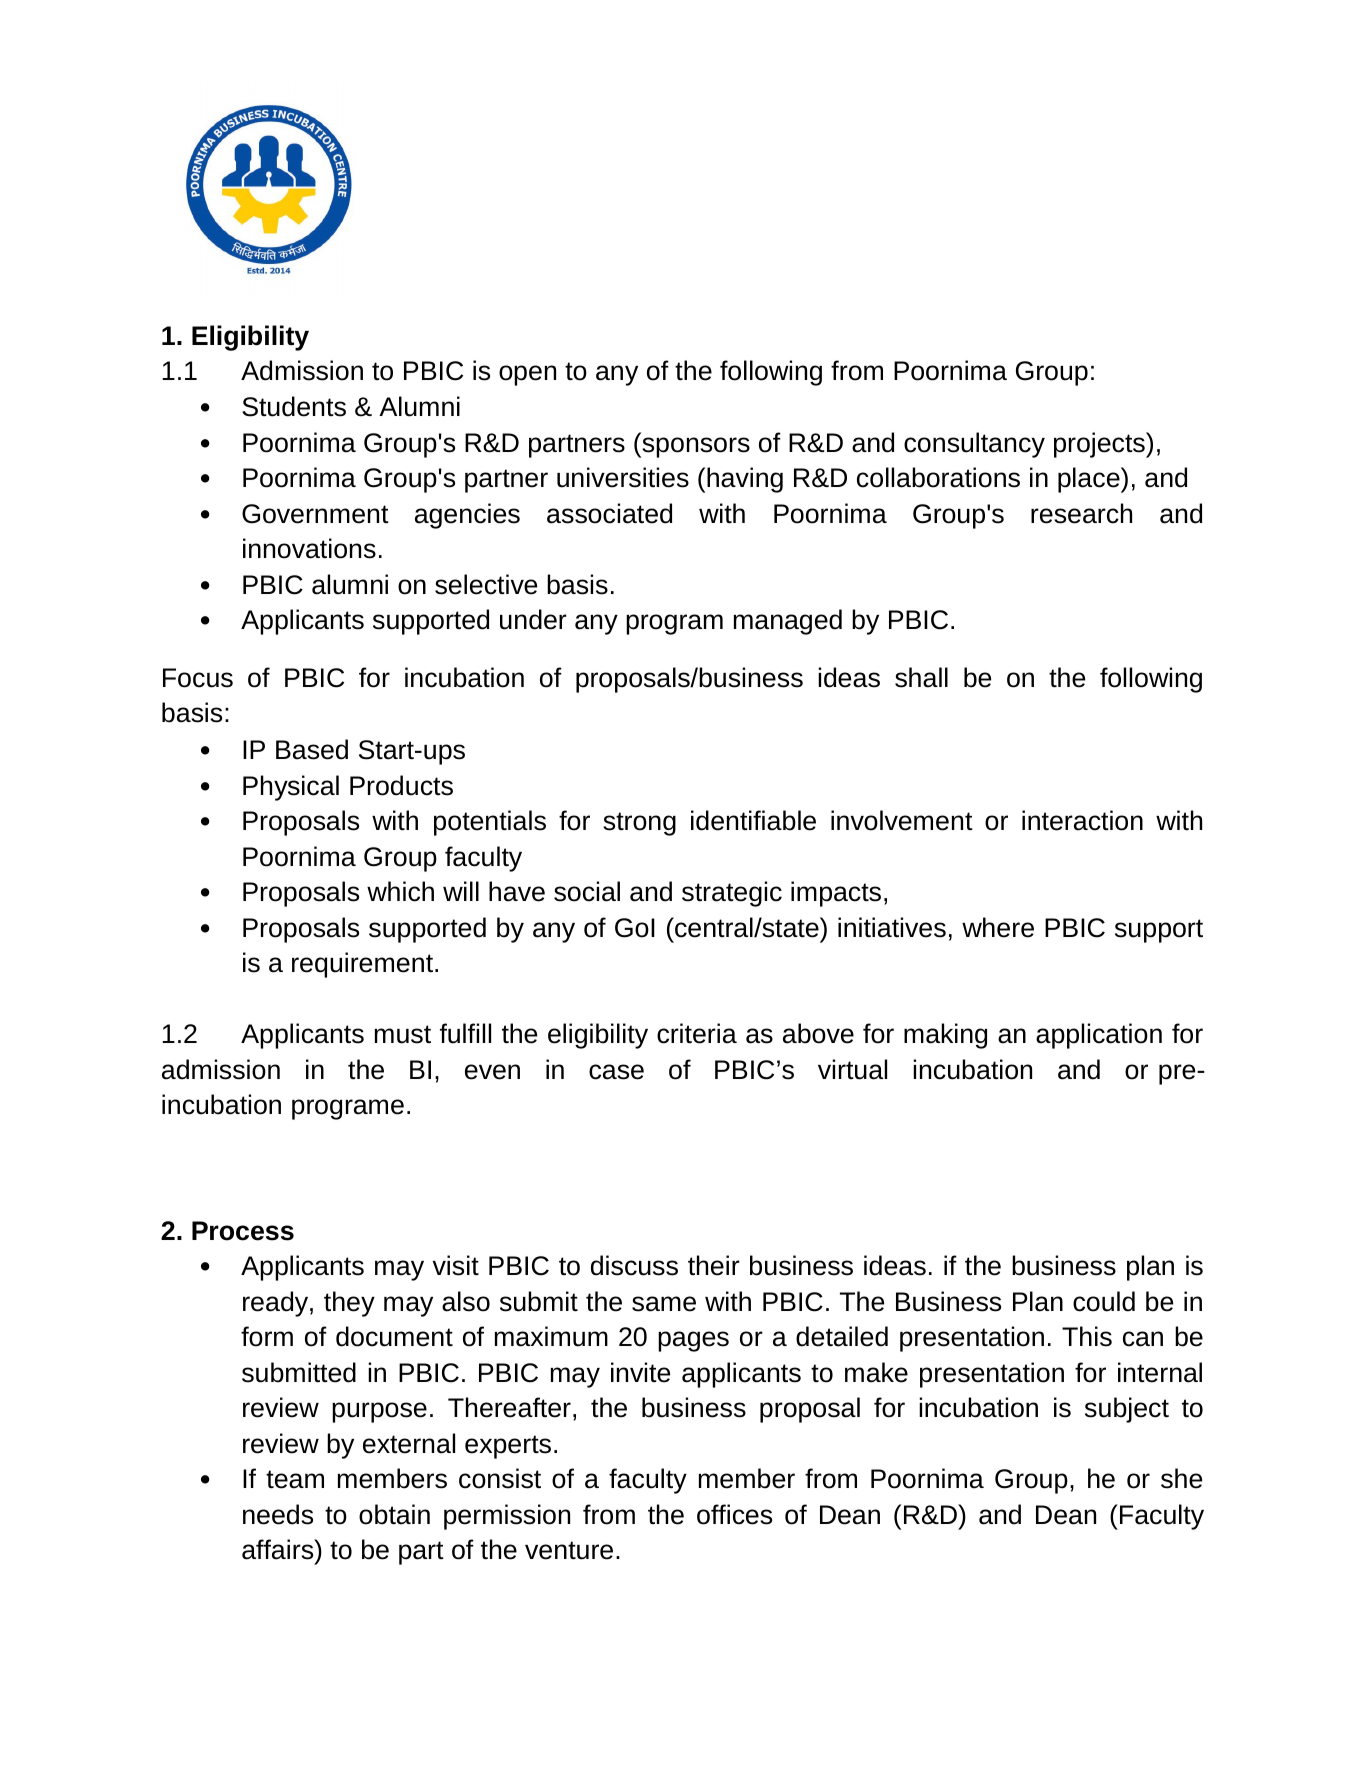 This image has height=1768, width=1366. What do you see at coordinates (616, 1072) in the image?
I see `case` at bounding box center [616, 1072].
